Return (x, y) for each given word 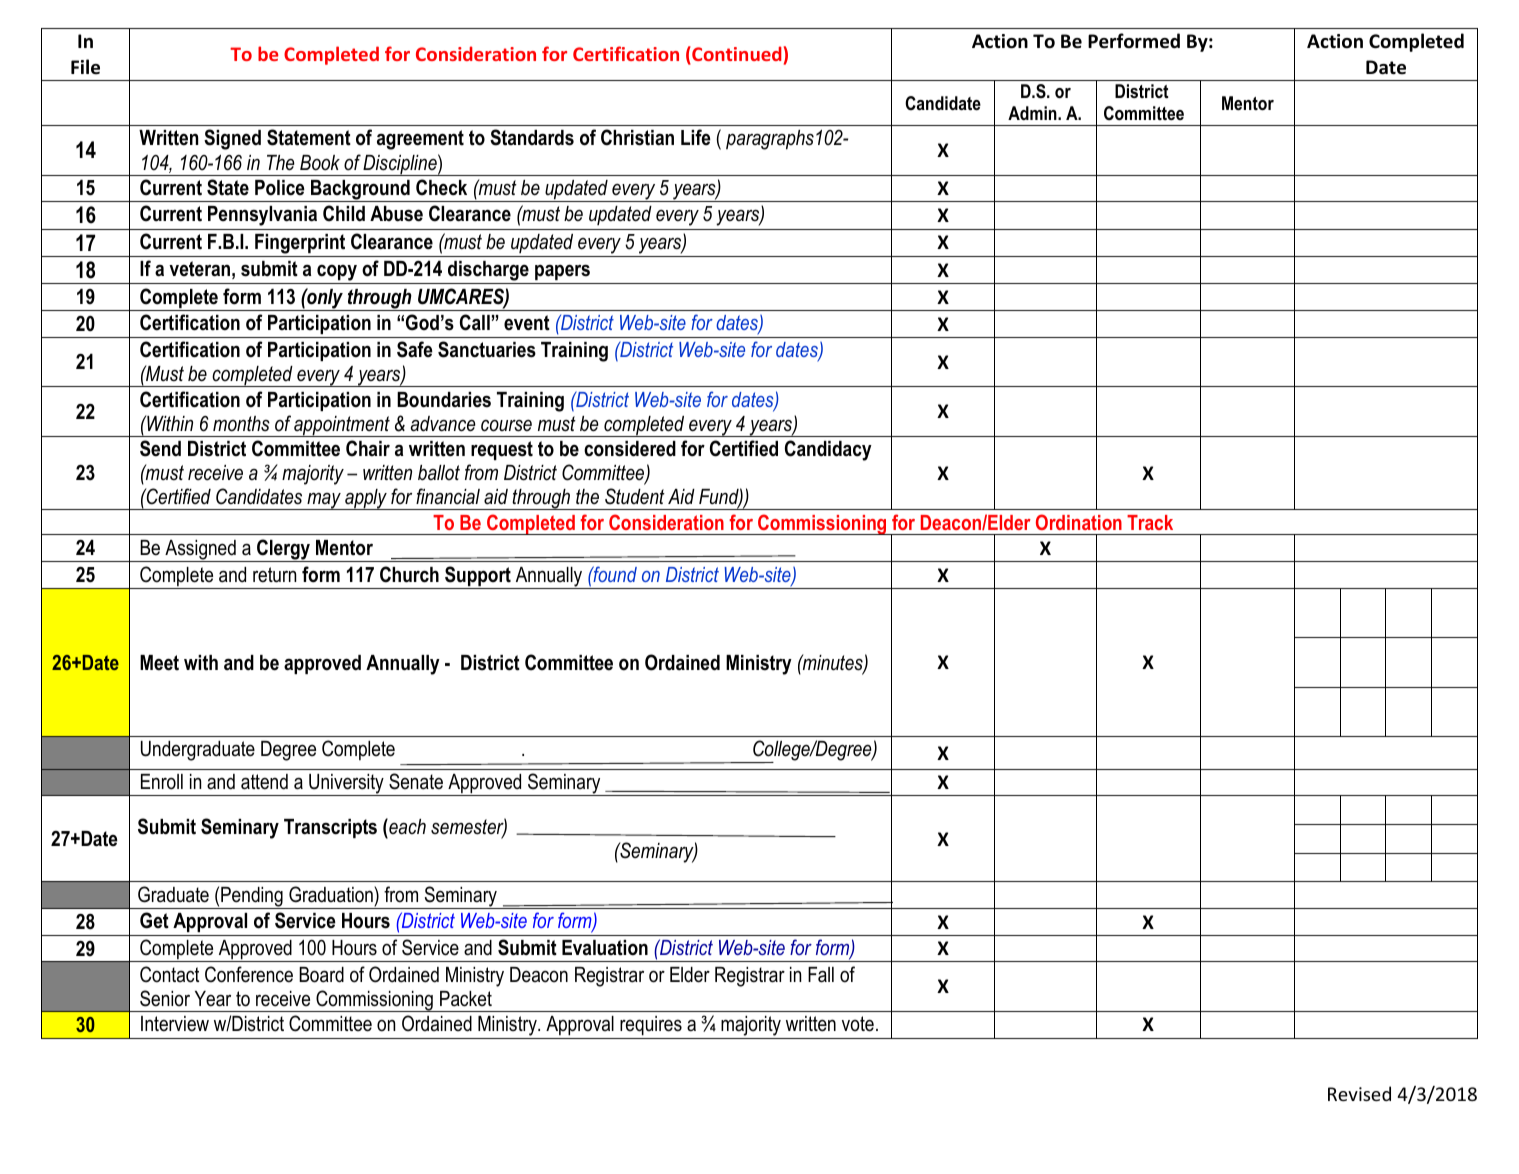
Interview (175, 1024)
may (324, 501)
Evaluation (605, 948)
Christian (637, 137)
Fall (821, 975)
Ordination (1079, 522)
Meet (159, 663)
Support (478, 577)
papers (562, 272)
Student (635, 496)
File (85, 67)
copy (337, 274)
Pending (252, 898)
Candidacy (828, 450)
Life (696, 137)
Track (1150, 522)
